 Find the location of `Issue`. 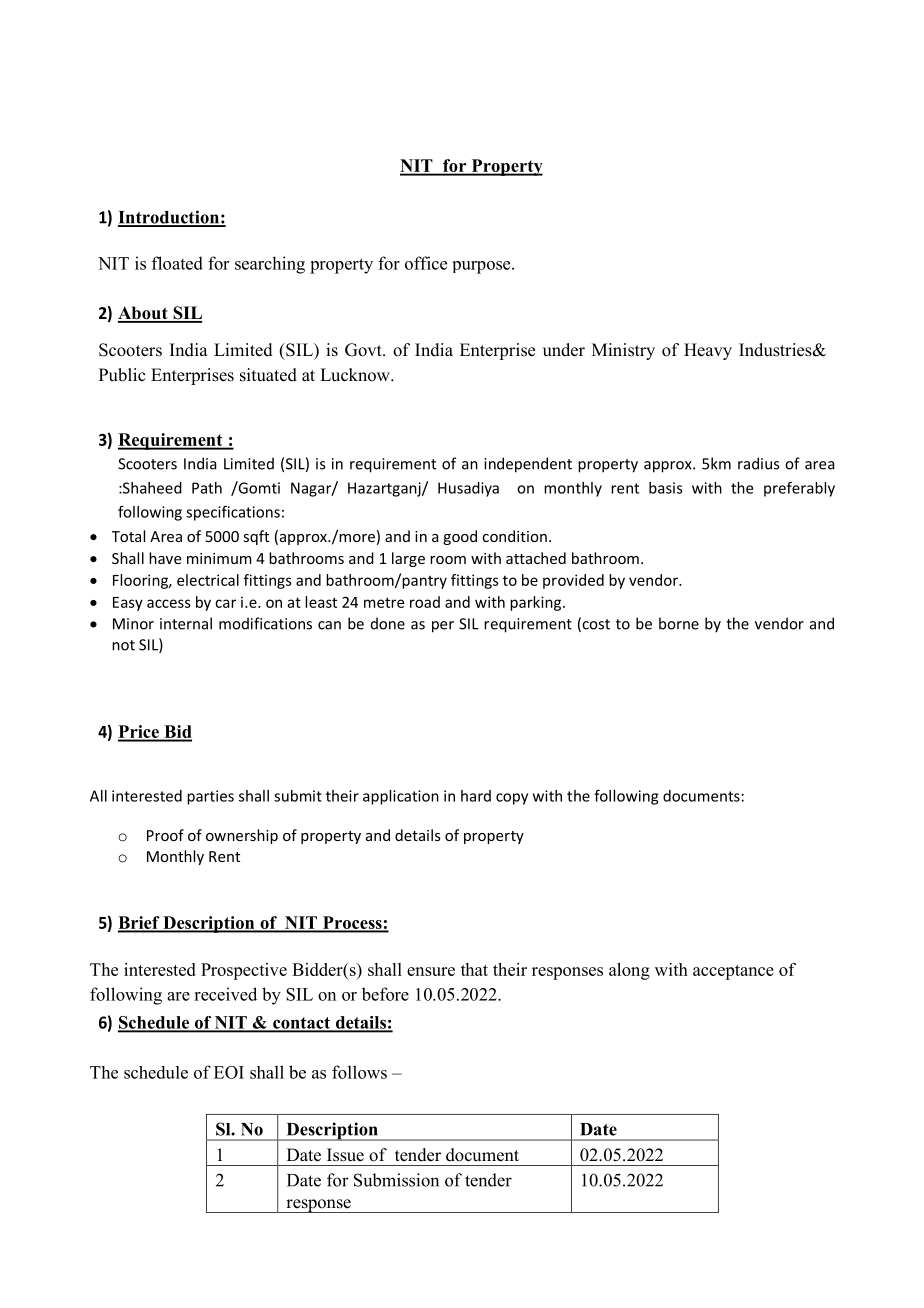

Issue is located at coordinates (345, 1155).
